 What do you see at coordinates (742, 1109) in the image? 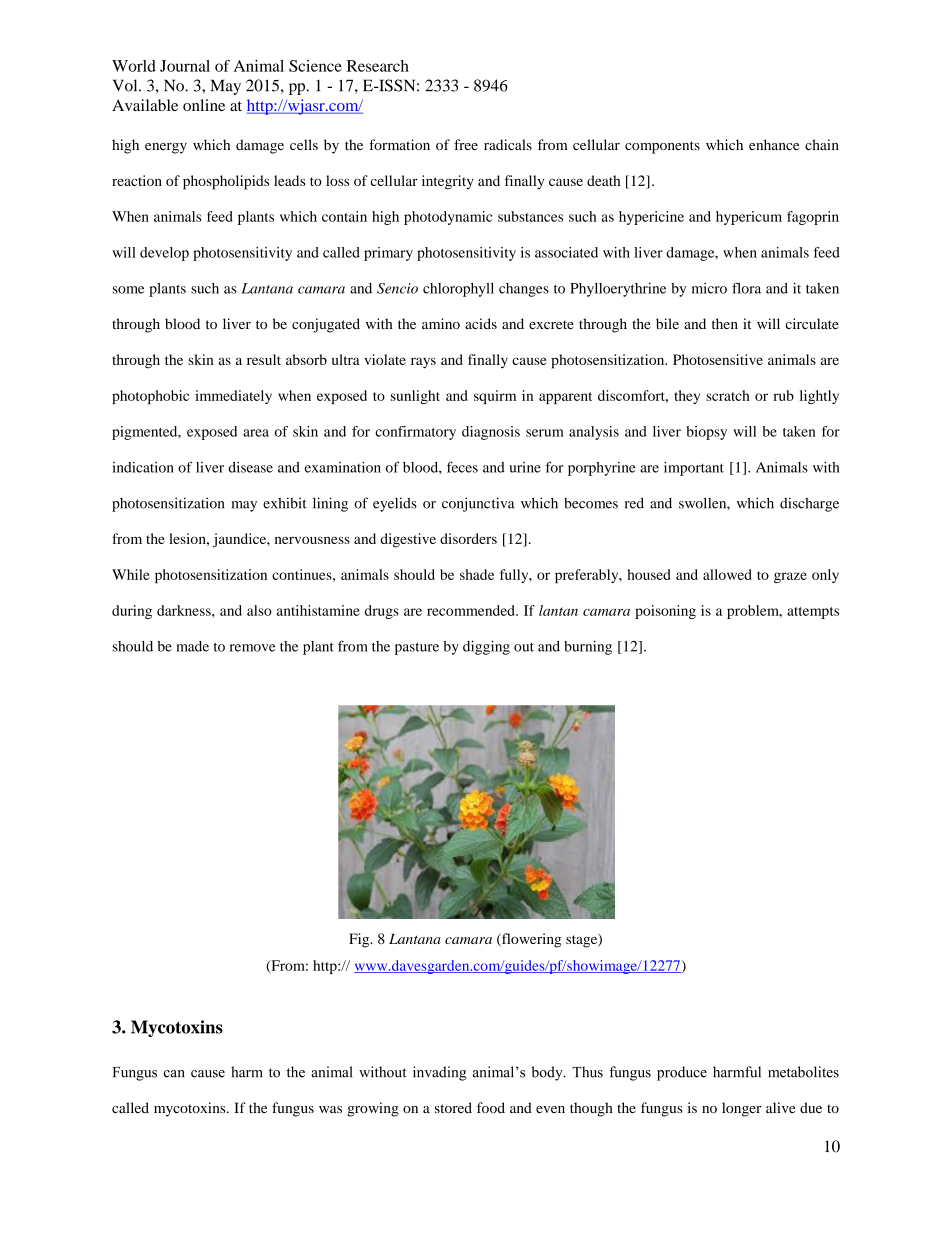
I see `longer` at bounding box center [742, 1109].
